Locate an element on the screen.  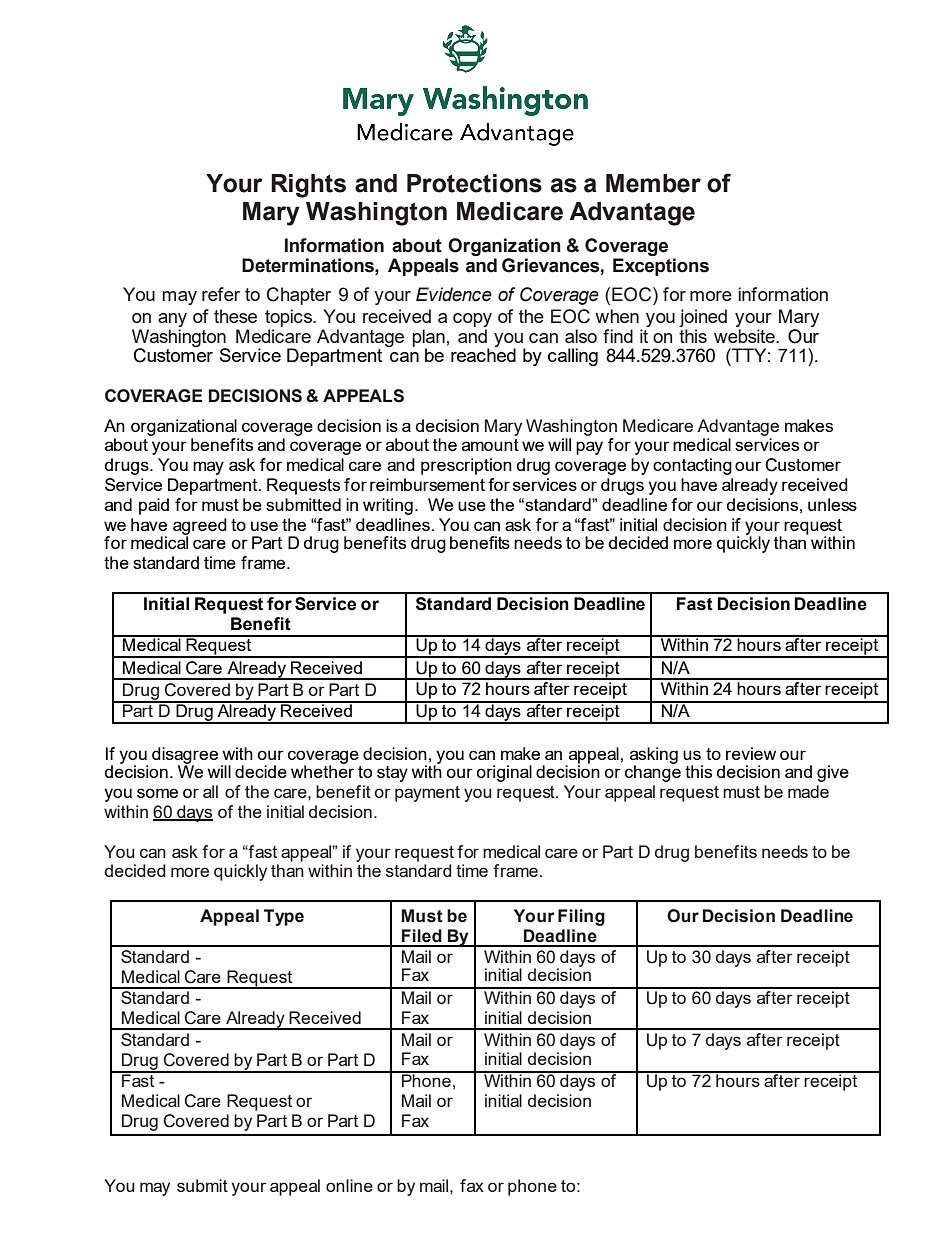
Member is located at coordinates (653, 183).
